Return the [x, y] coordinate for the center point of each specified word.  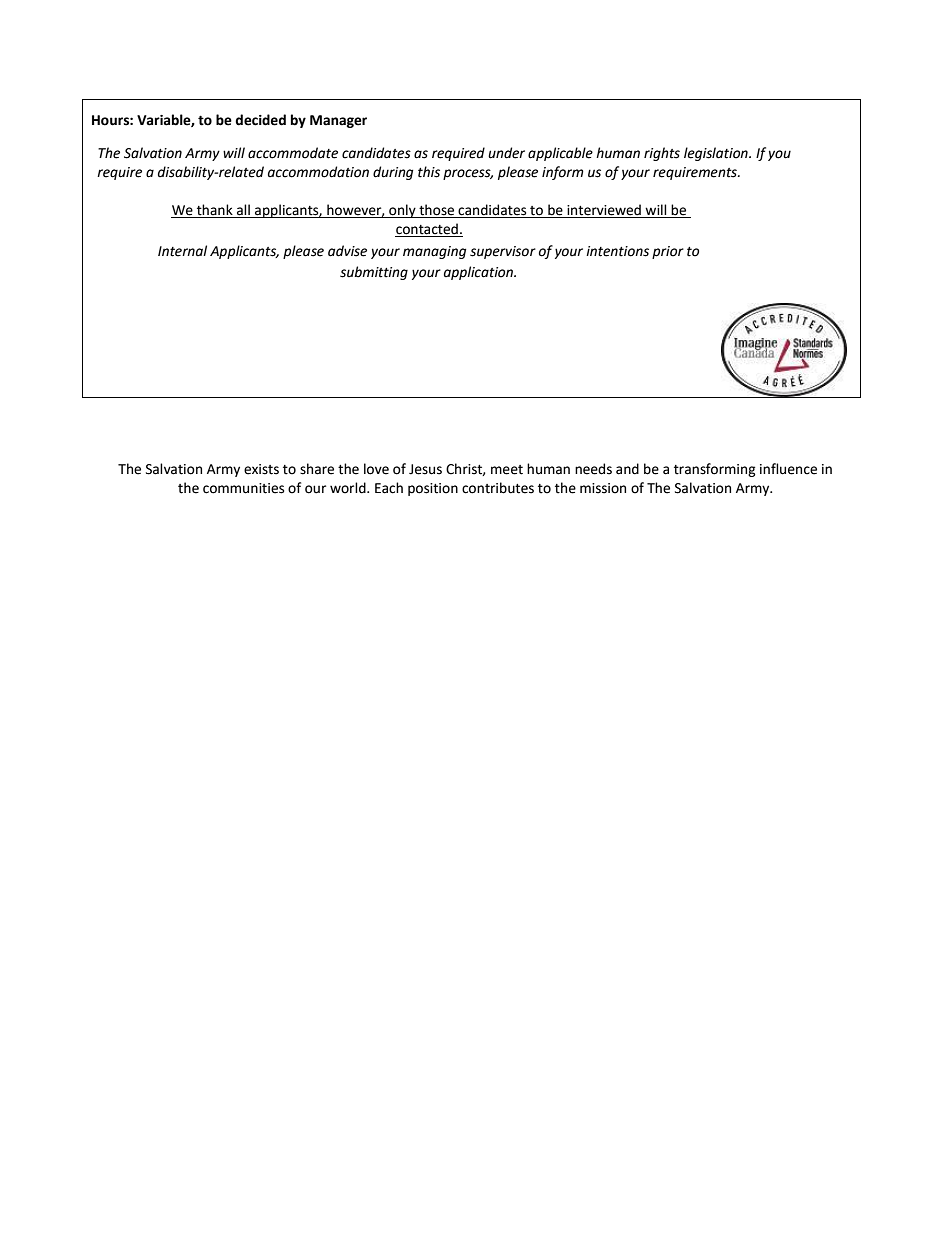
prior [668, 252]
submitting [374, 273]
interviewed [604, 211]
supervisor [503, 252]
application [480, 273]
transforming [715, 470]
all [243, 211]
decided [260, 120]
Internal [182, 251]
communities [243, 488]
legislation [717, 154]
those [436, 211]
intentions [617, 251]
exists [261, 469]
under [506, 153]
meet [507, 470]
